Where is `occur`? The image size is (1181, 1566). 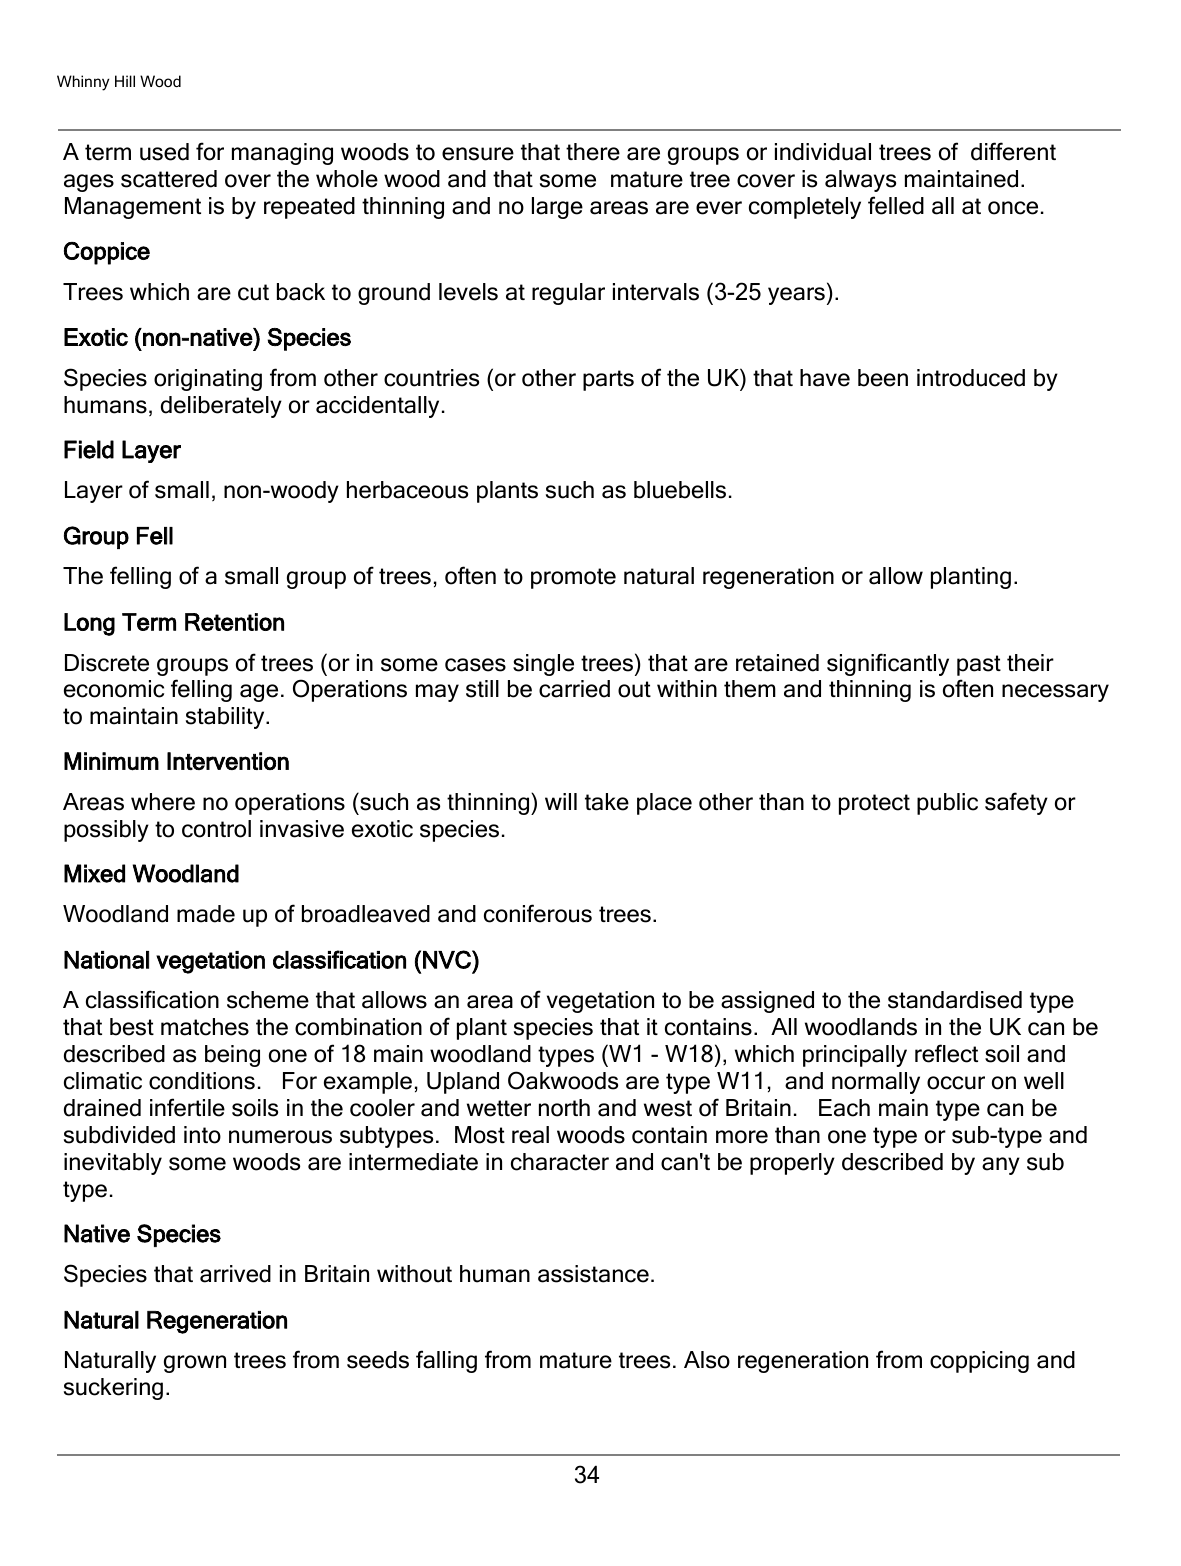 occur is located at coordinates (956, 1083).
